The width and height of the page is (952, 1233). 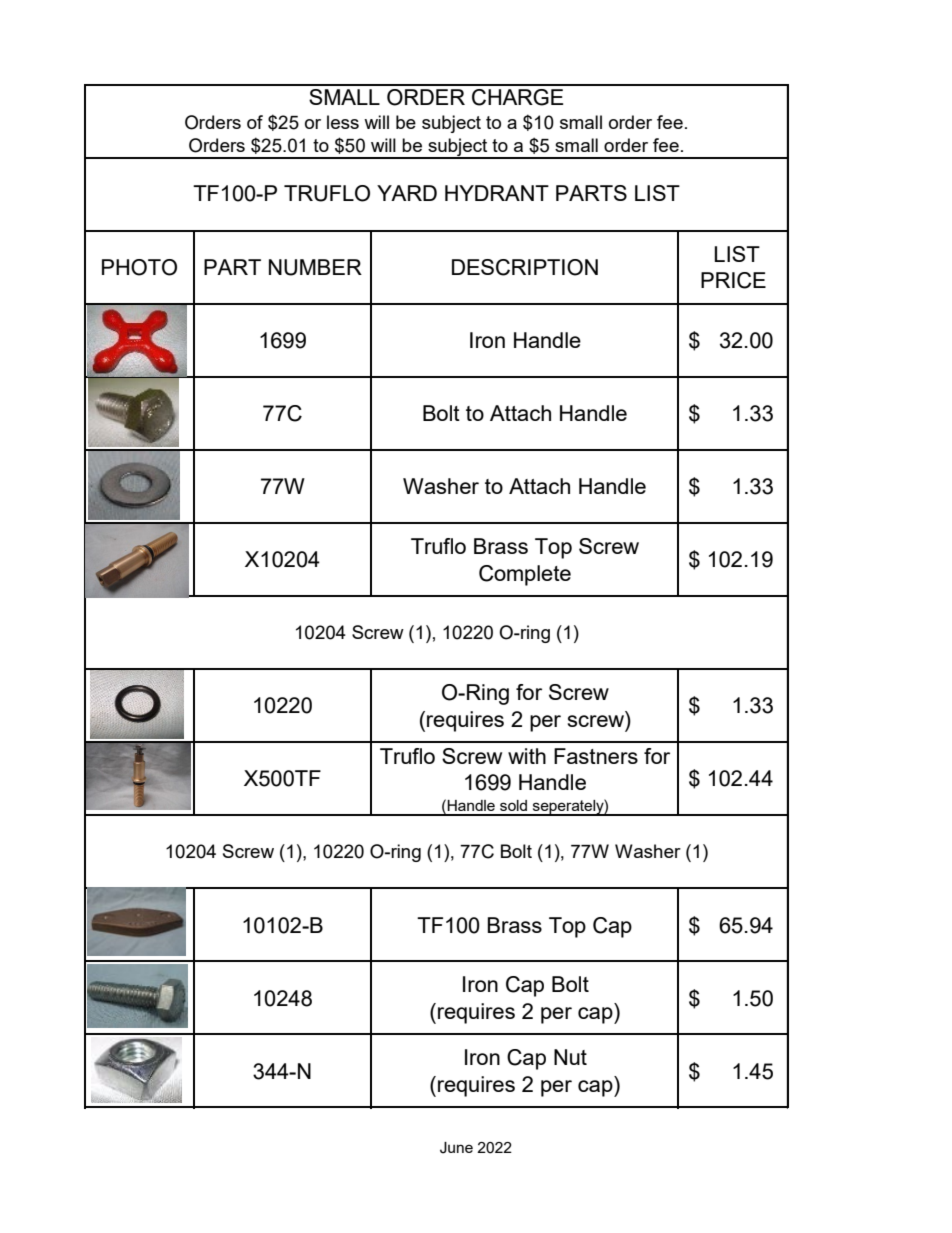 What do you see at coordinates (525, 575) in the page?
I see `Complete` at bounding box center [525, 575].
